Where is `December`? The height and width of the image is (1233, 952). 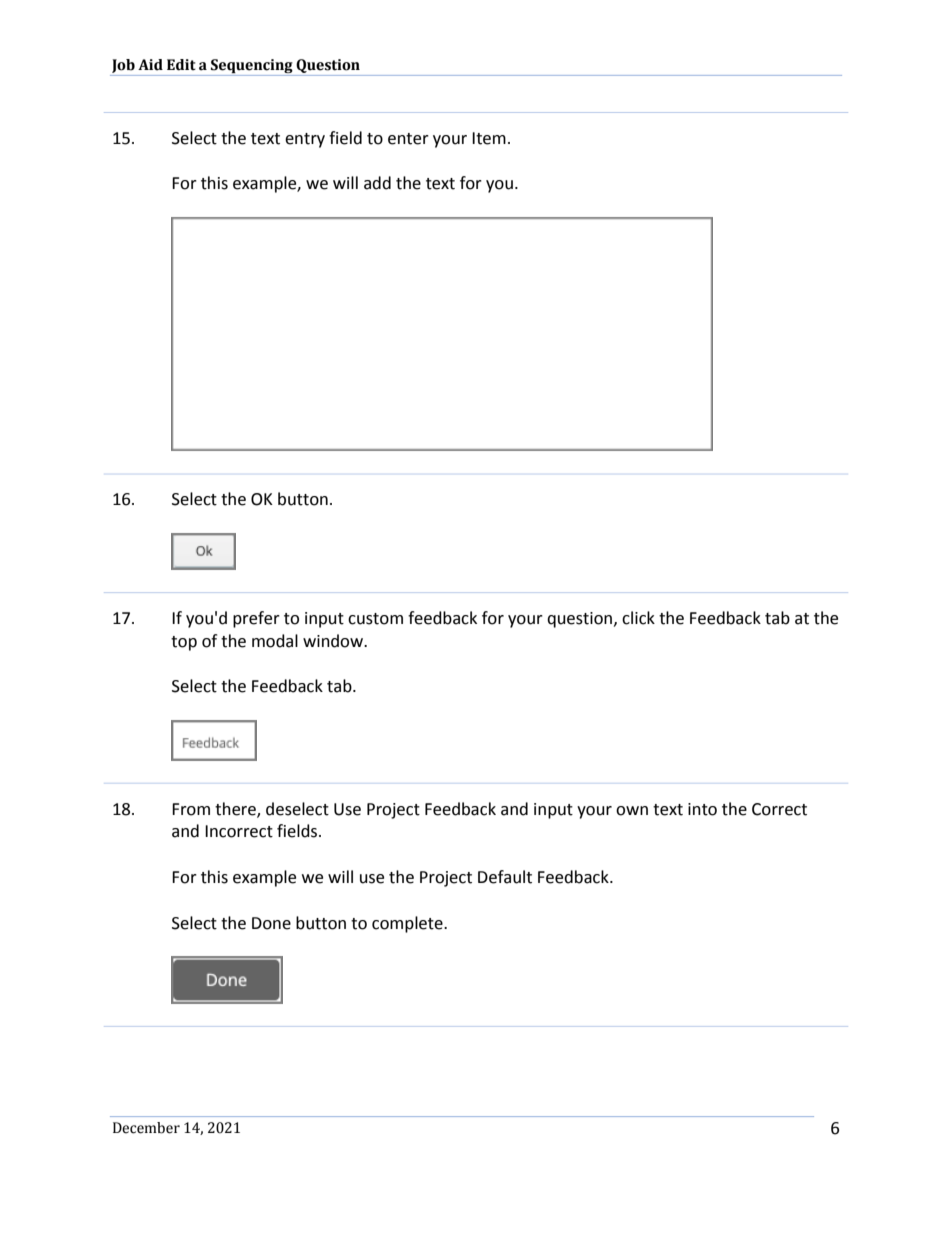
December is located at coordinates (146, 1128).
